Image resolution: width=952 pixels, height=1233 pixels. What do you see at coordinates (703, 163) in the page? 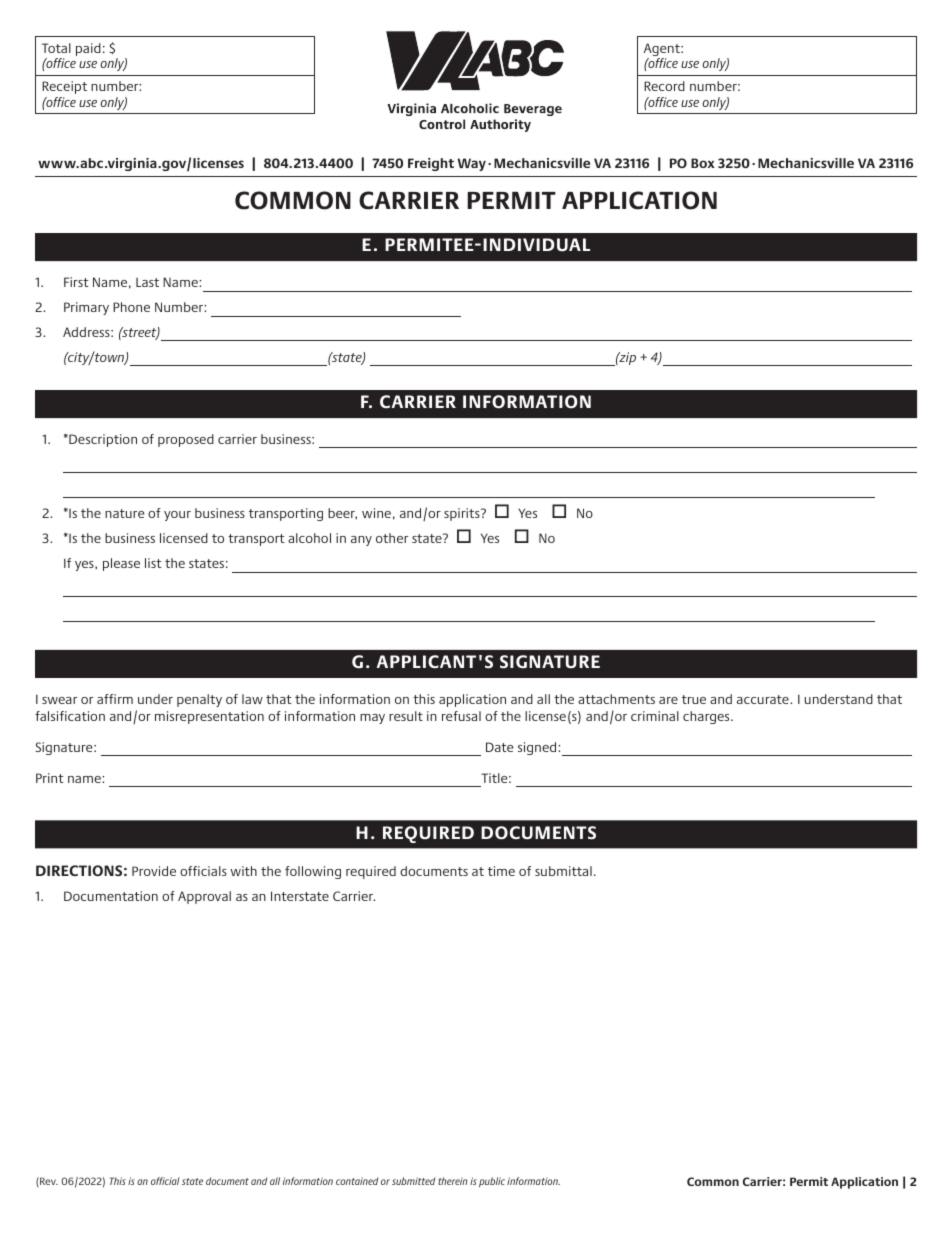
I see `Box` at bounding box center [703, 163].
